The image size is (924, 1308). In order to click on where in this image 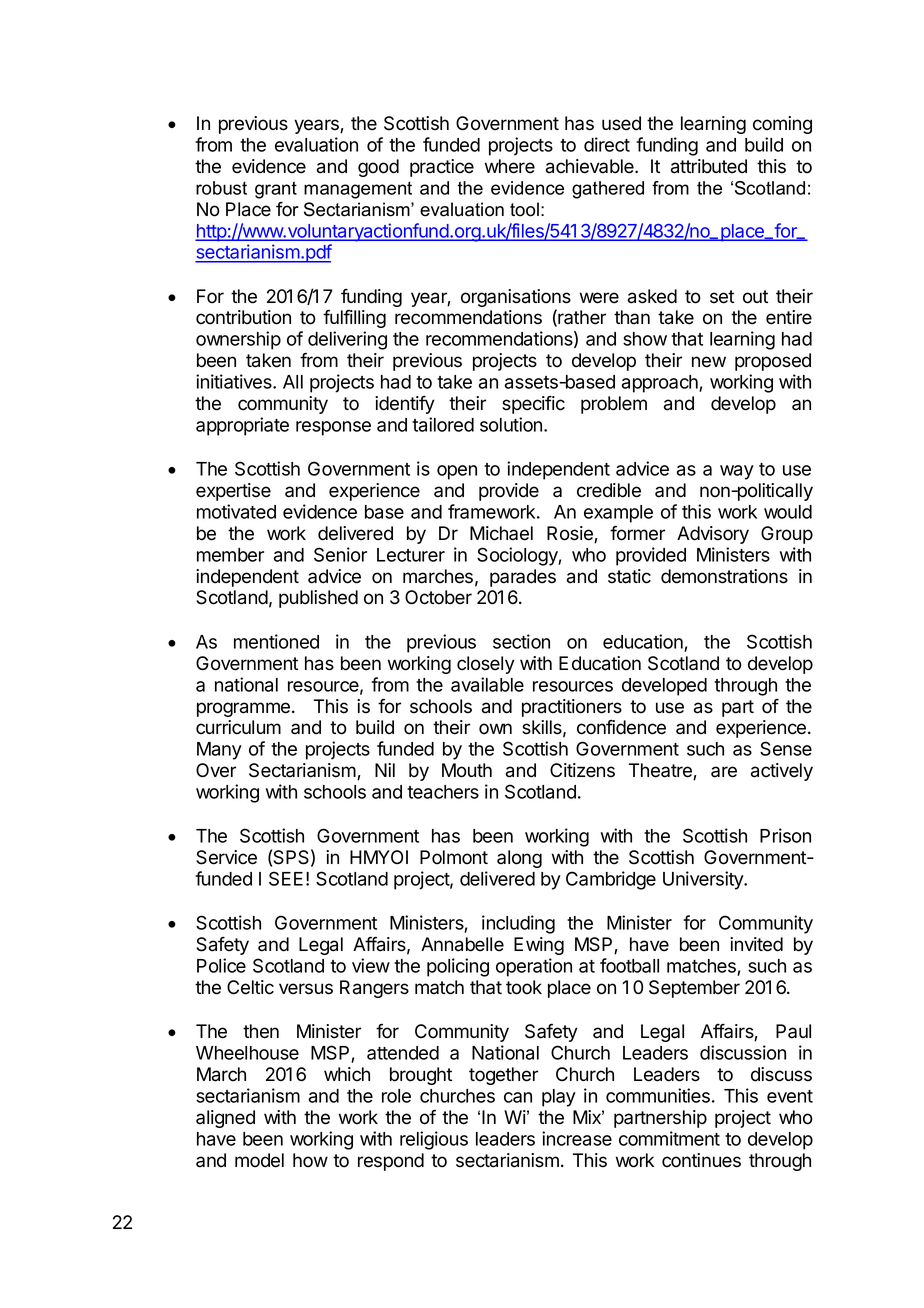, I will do `click(510, 166)`.
